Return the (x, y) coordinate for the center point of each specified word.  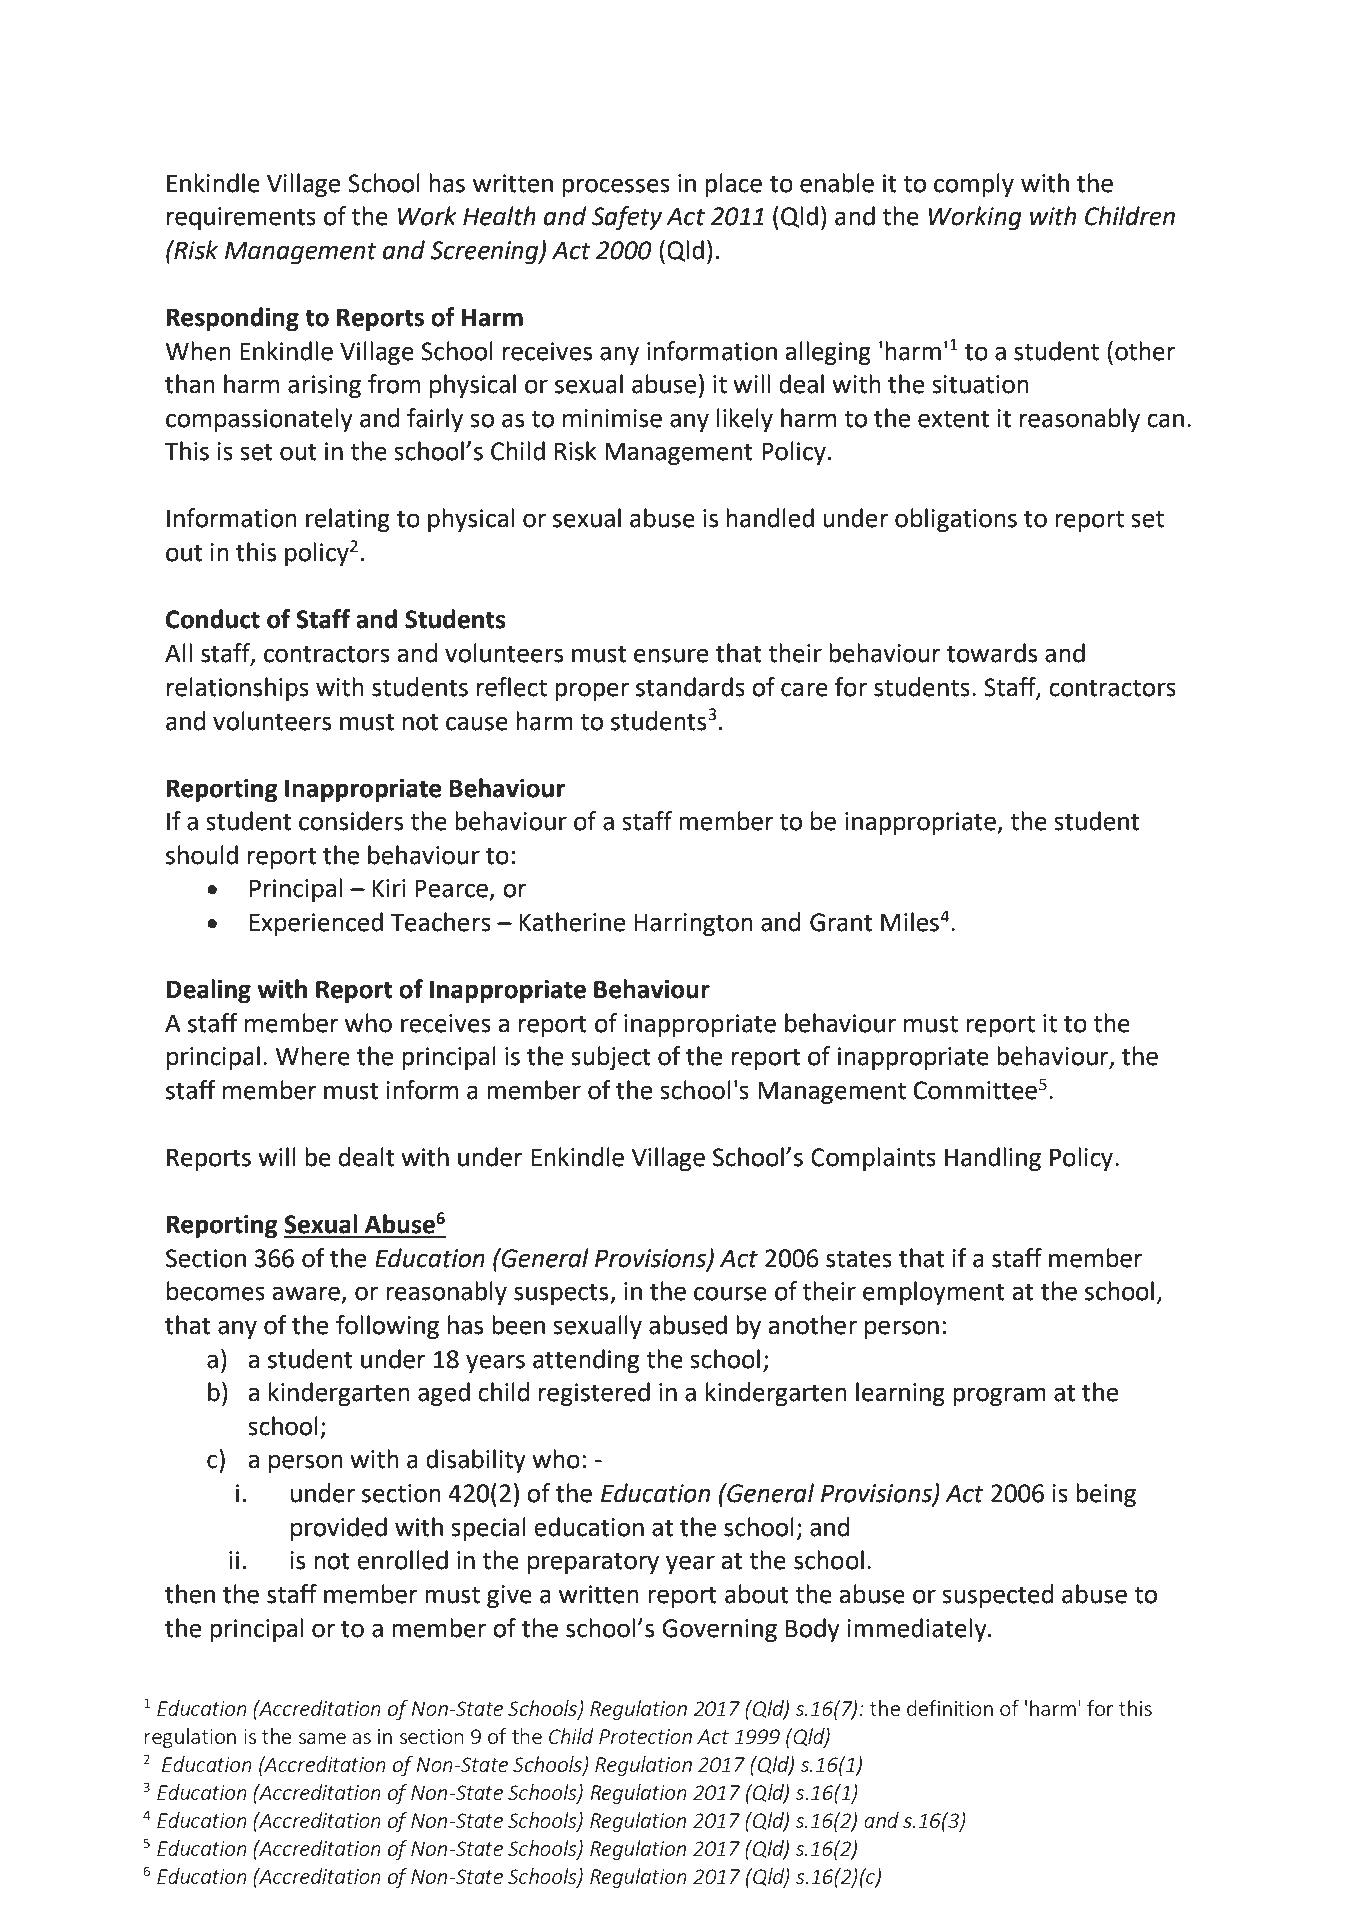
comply (974, 185)
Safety (627, 218)
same (322, 1738)
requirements (241, 218)
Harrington (693, 924)
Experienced (316, 924)
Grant (841, 922)
